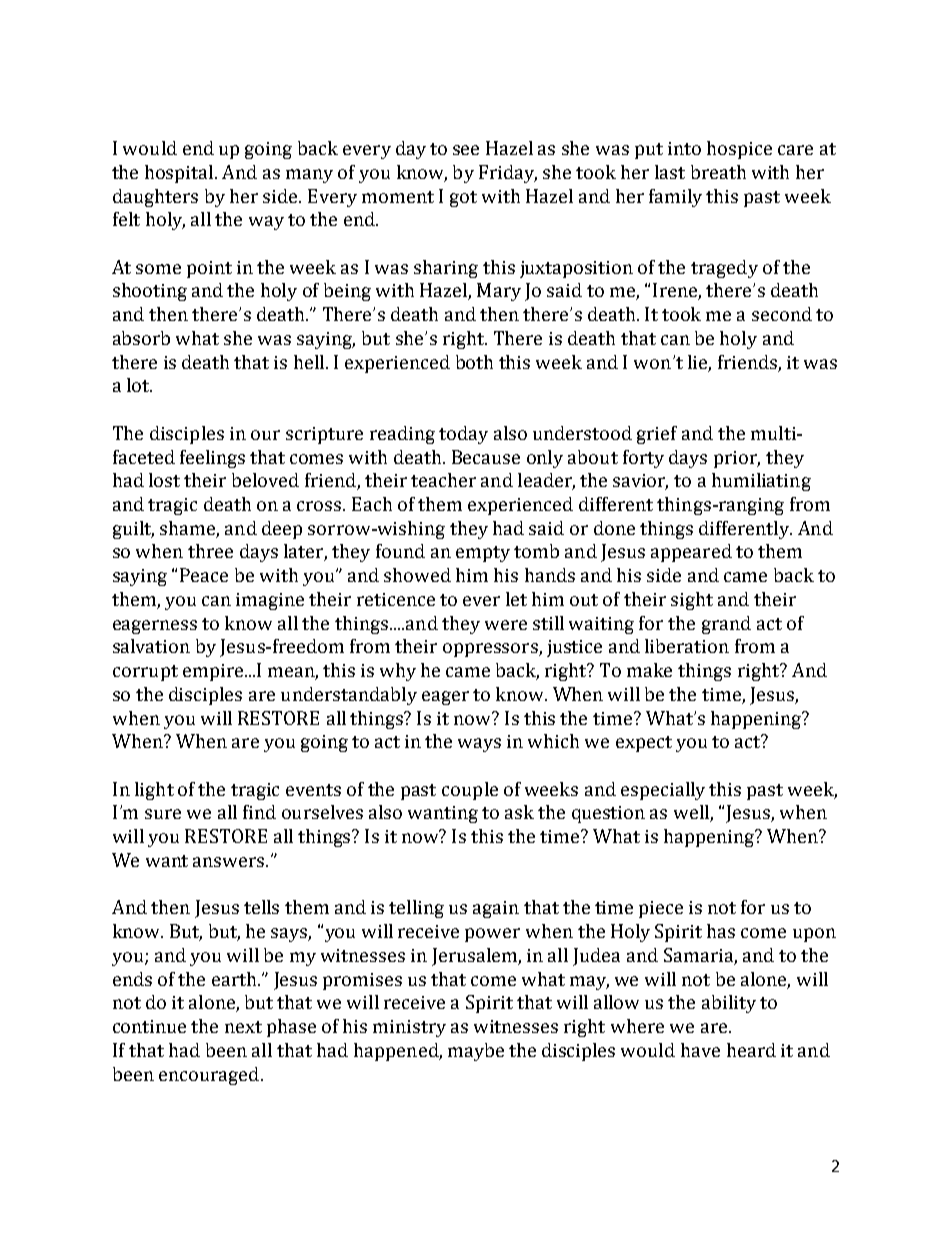  I want to click on lost, so click(164, 480).
